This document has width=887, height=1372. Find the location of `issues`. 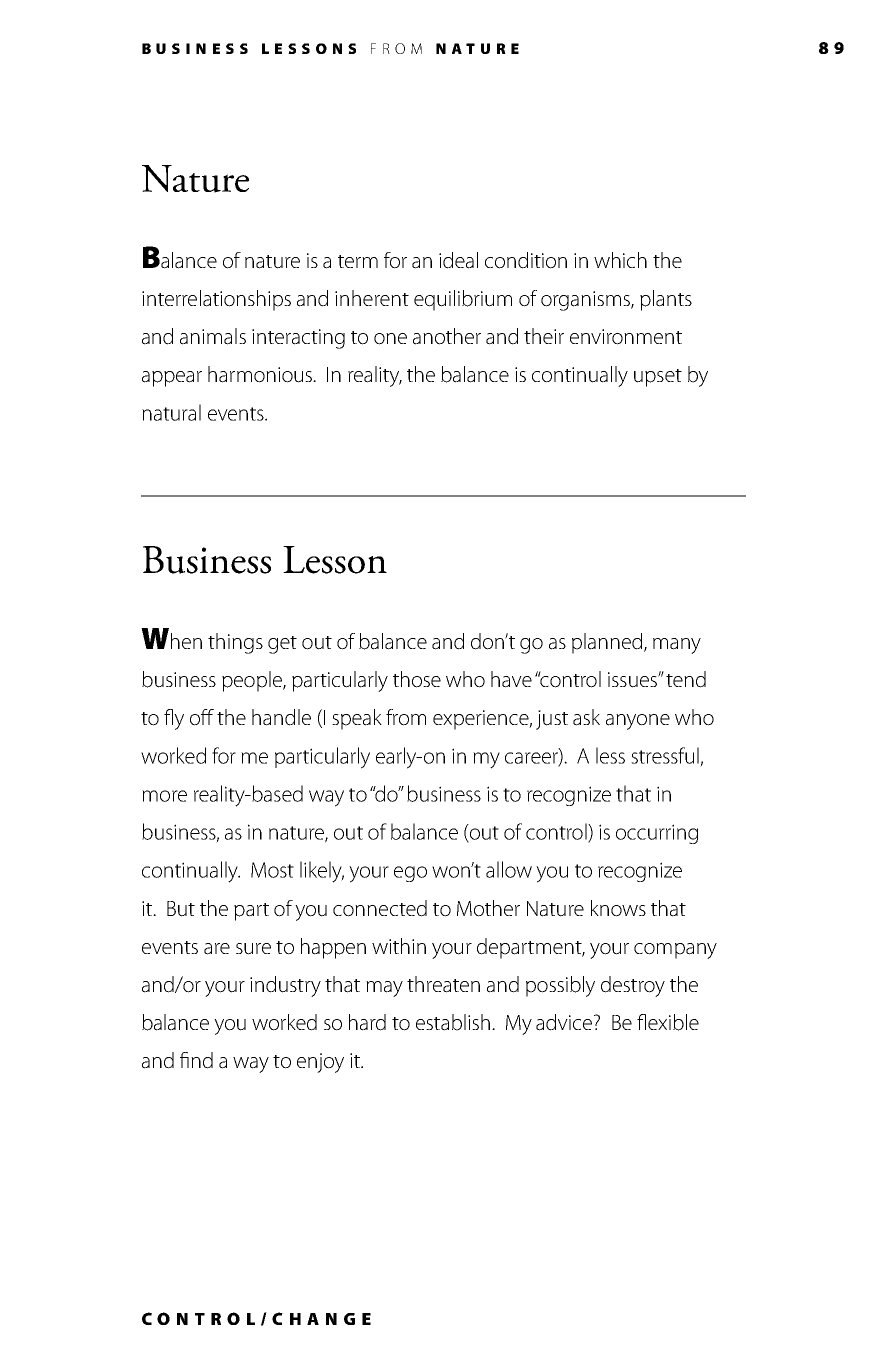

issues is located at coordinates (633, 680).
